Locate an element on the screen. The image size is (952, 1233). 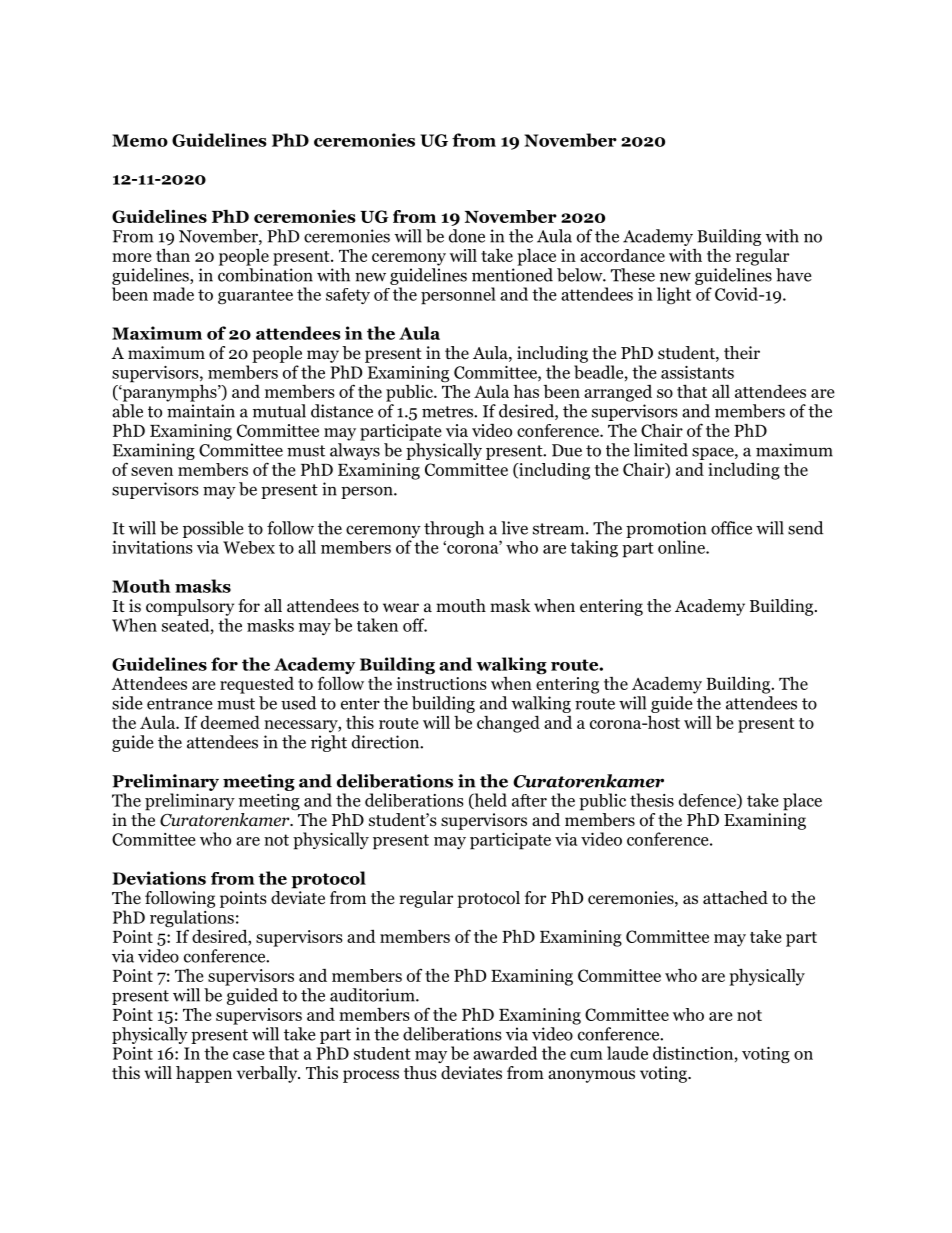
limited is located at coordinates (661, 450).
